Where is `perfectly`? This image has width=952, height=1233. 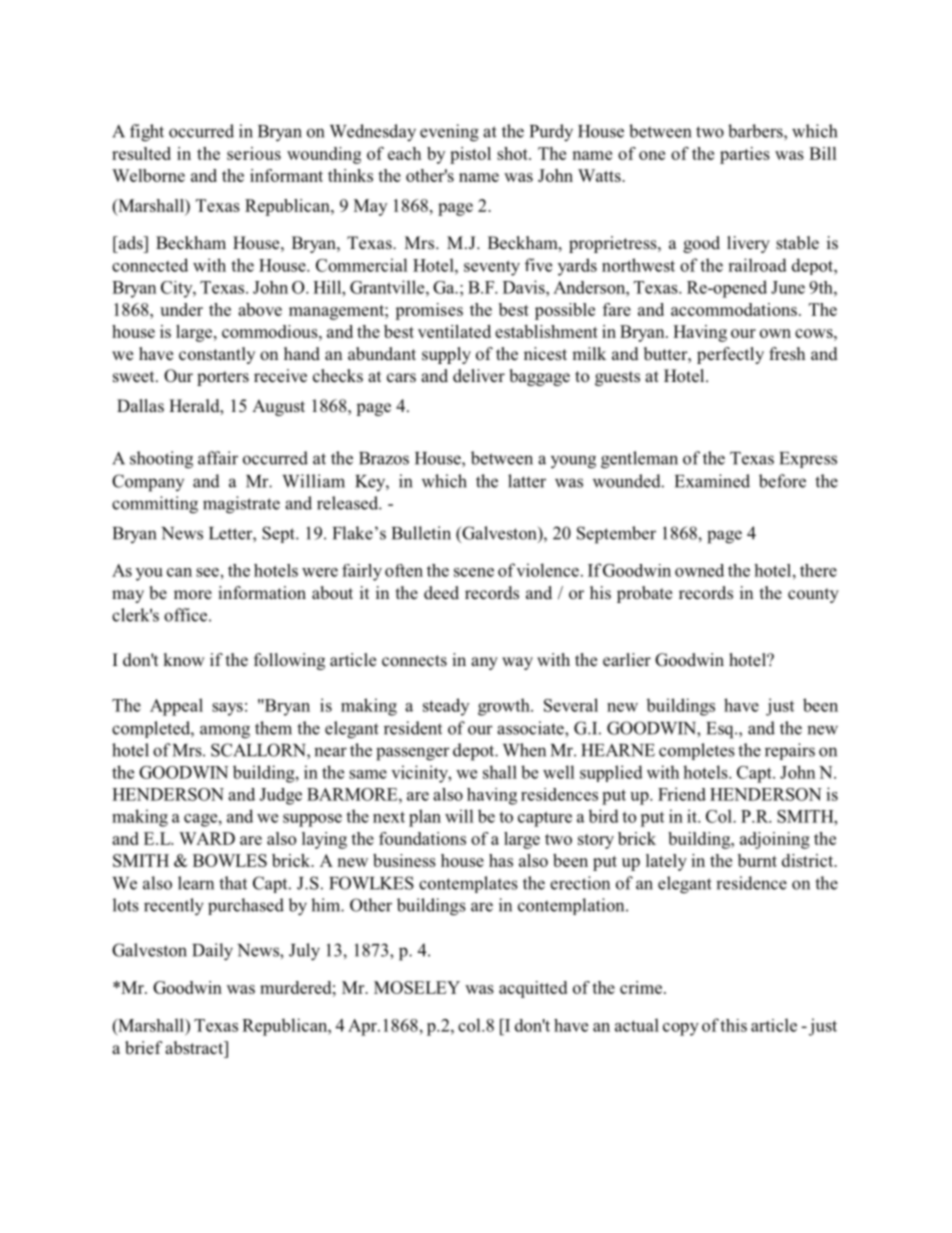
perfectly is located at coordinates (730, 355).
